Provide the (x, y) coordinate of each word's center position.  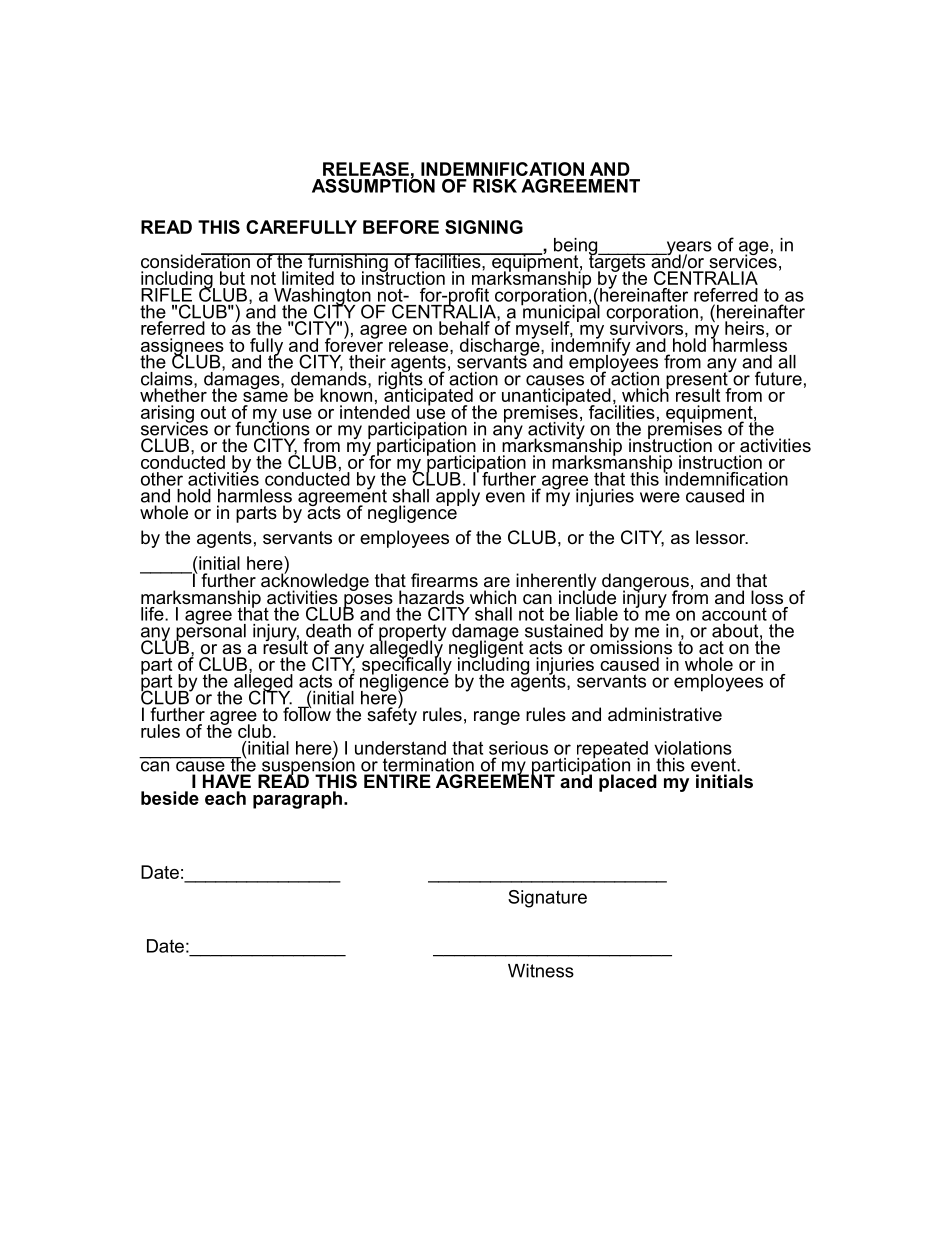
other (162, 479)
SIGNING (484, 227)
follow (307, 713)
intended (375, 411)
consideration (196, 261)
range (497, 718)
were (660, 497)
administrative (665, 714)
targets (618, 263)
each (225, 798)
